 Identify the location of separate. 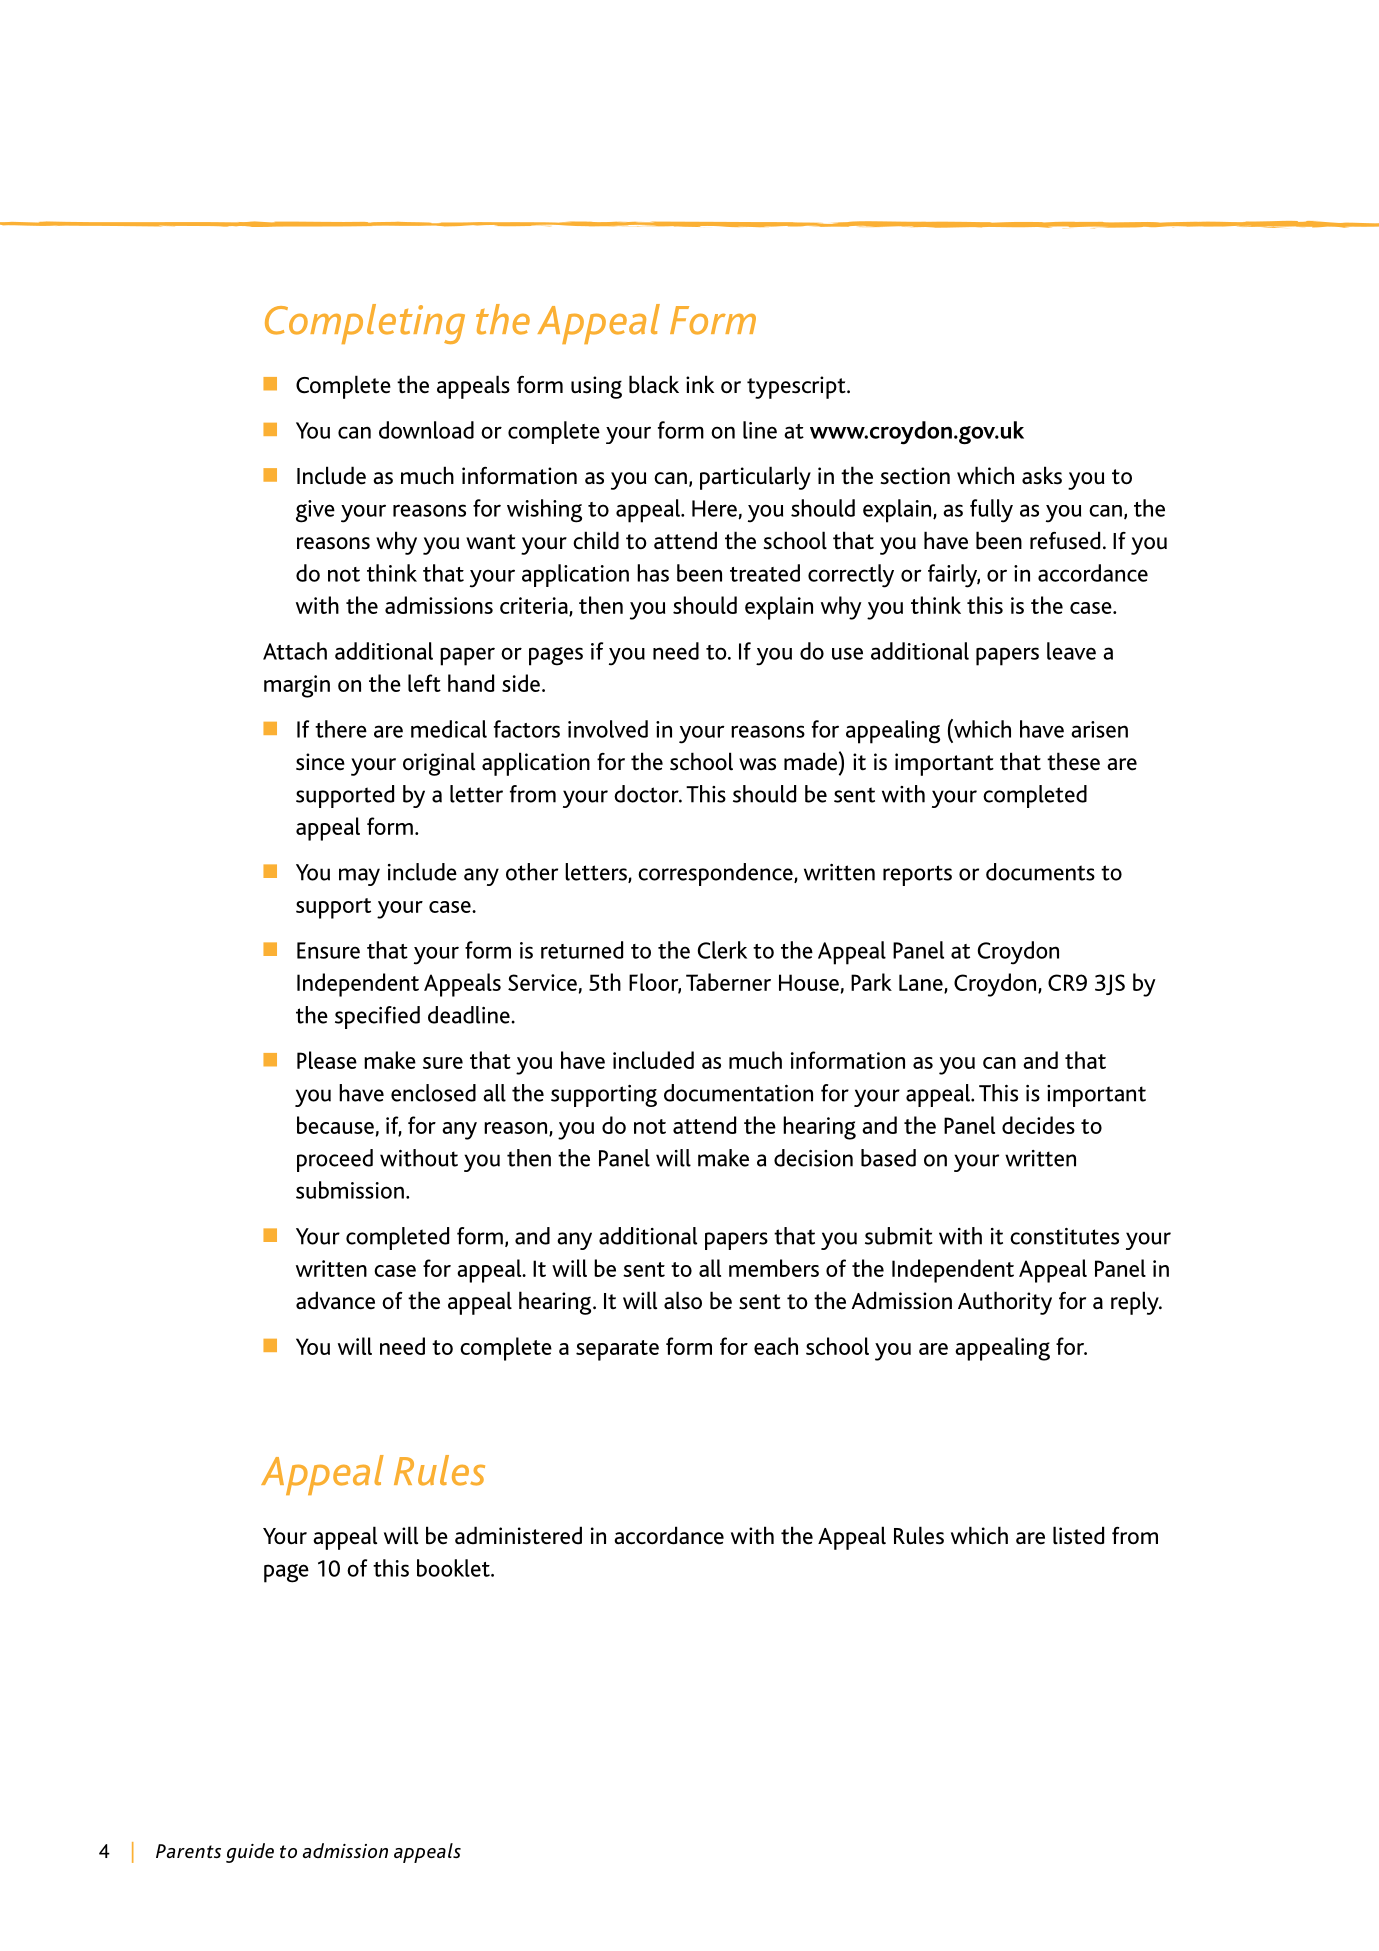
(617, 1350).
